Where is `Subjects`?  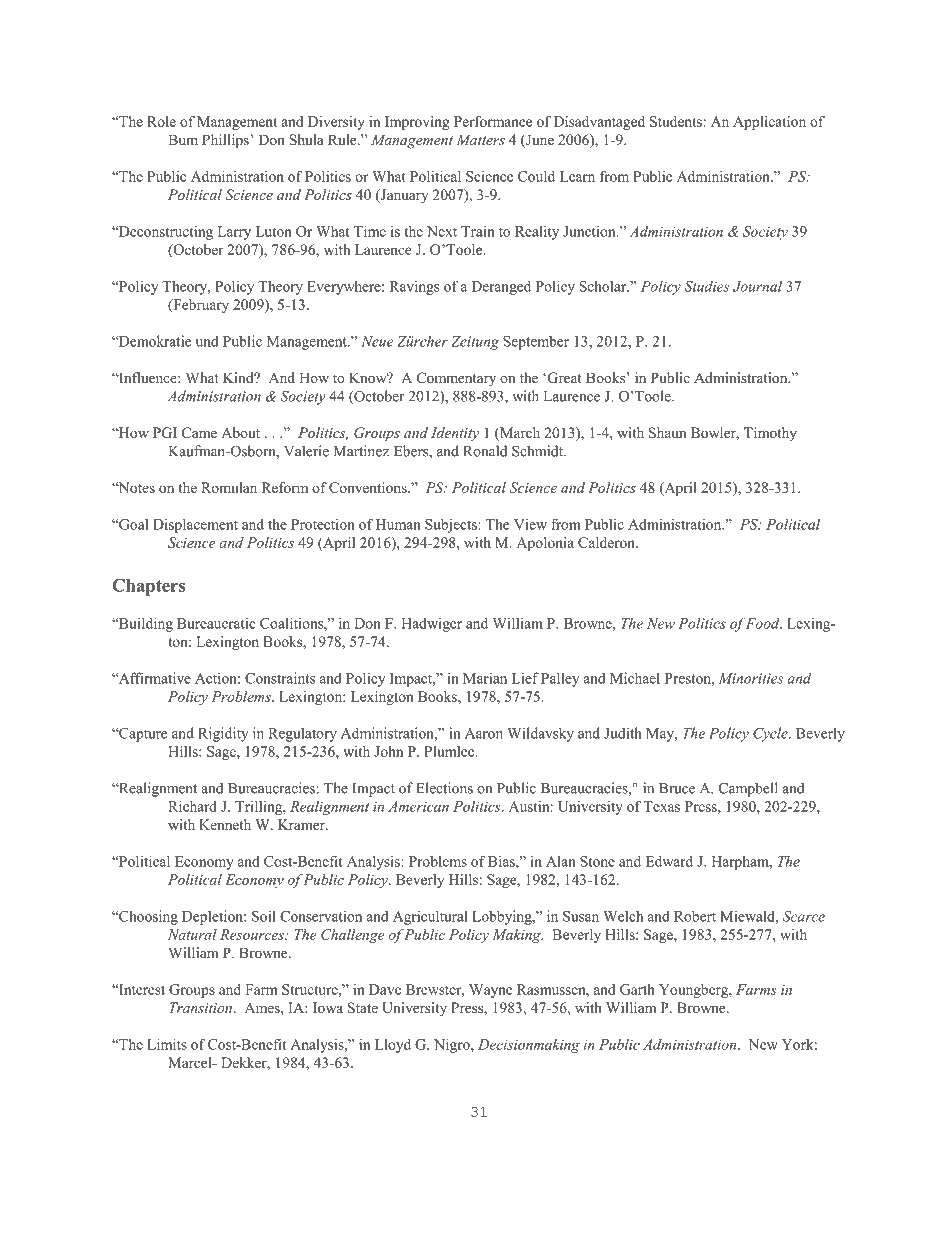
Subjects is located at coordinates (452, 526).
